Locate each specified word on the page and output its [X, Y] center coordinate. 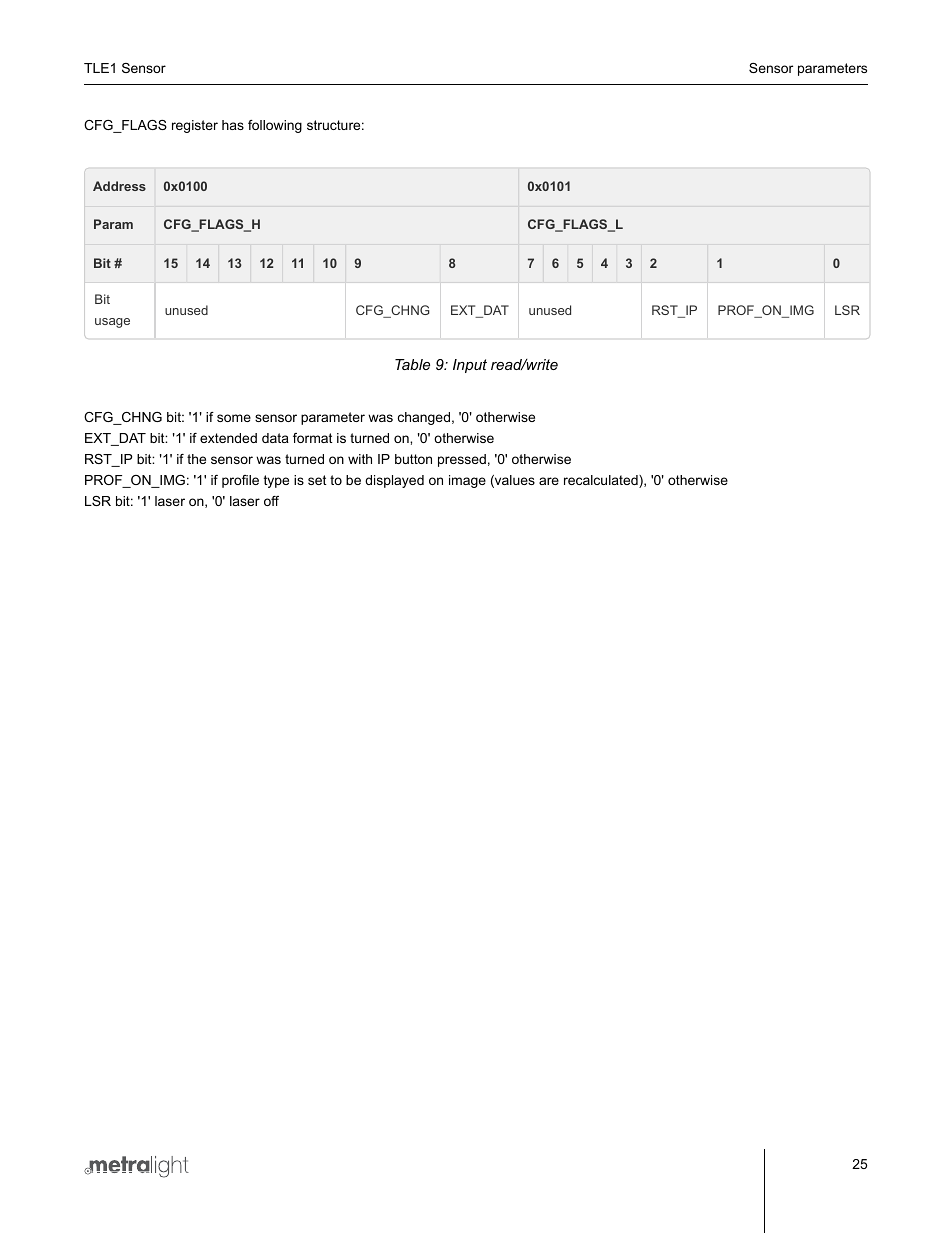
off [271, 501]
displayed [394, 481]
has [233, 125]
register [195, 126]
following [275, 126]
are [549, 481]
